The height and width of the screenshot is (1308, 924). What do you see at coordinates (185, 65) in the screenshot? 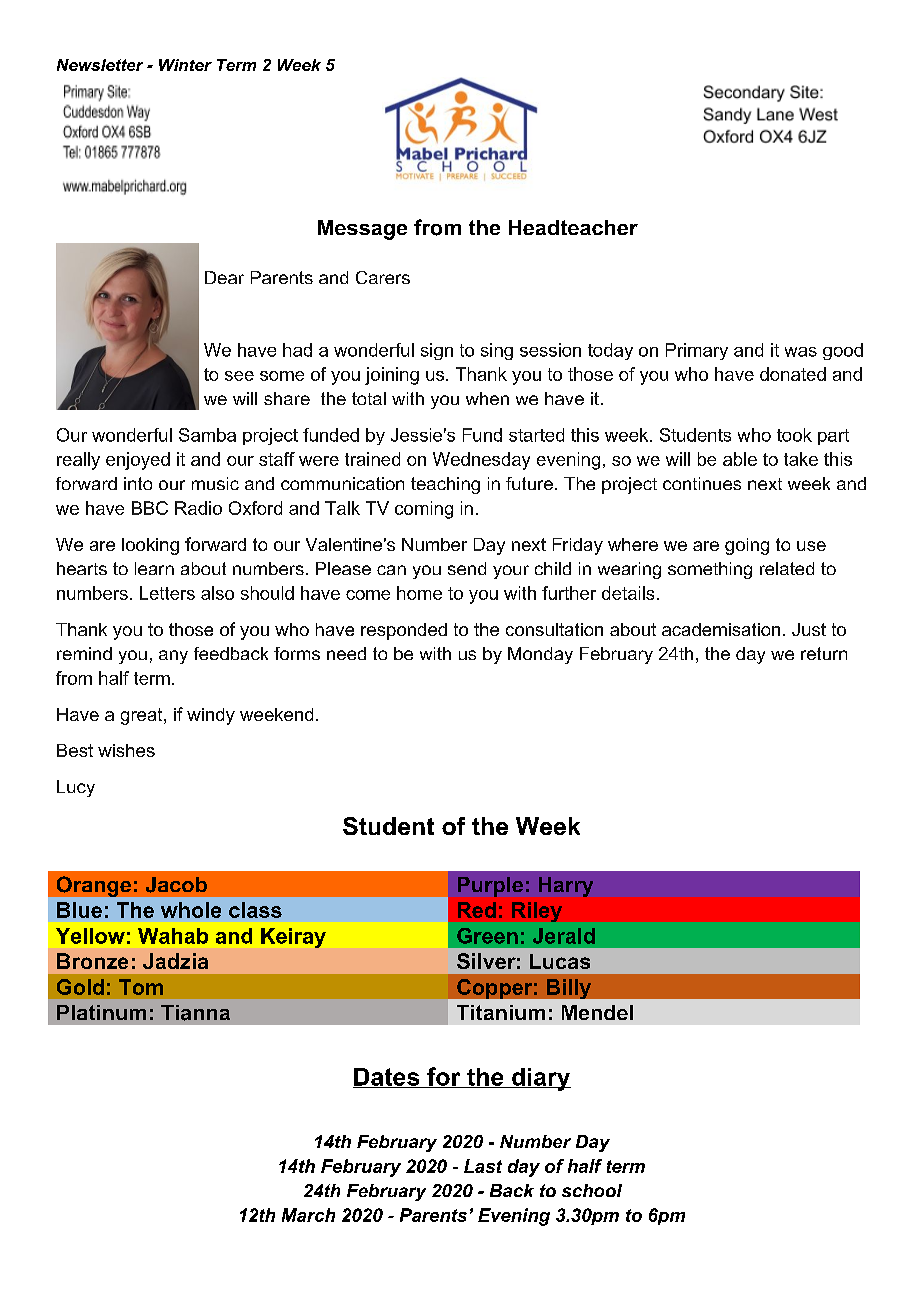
I see `Winter` at bounding box center [185, 65].
